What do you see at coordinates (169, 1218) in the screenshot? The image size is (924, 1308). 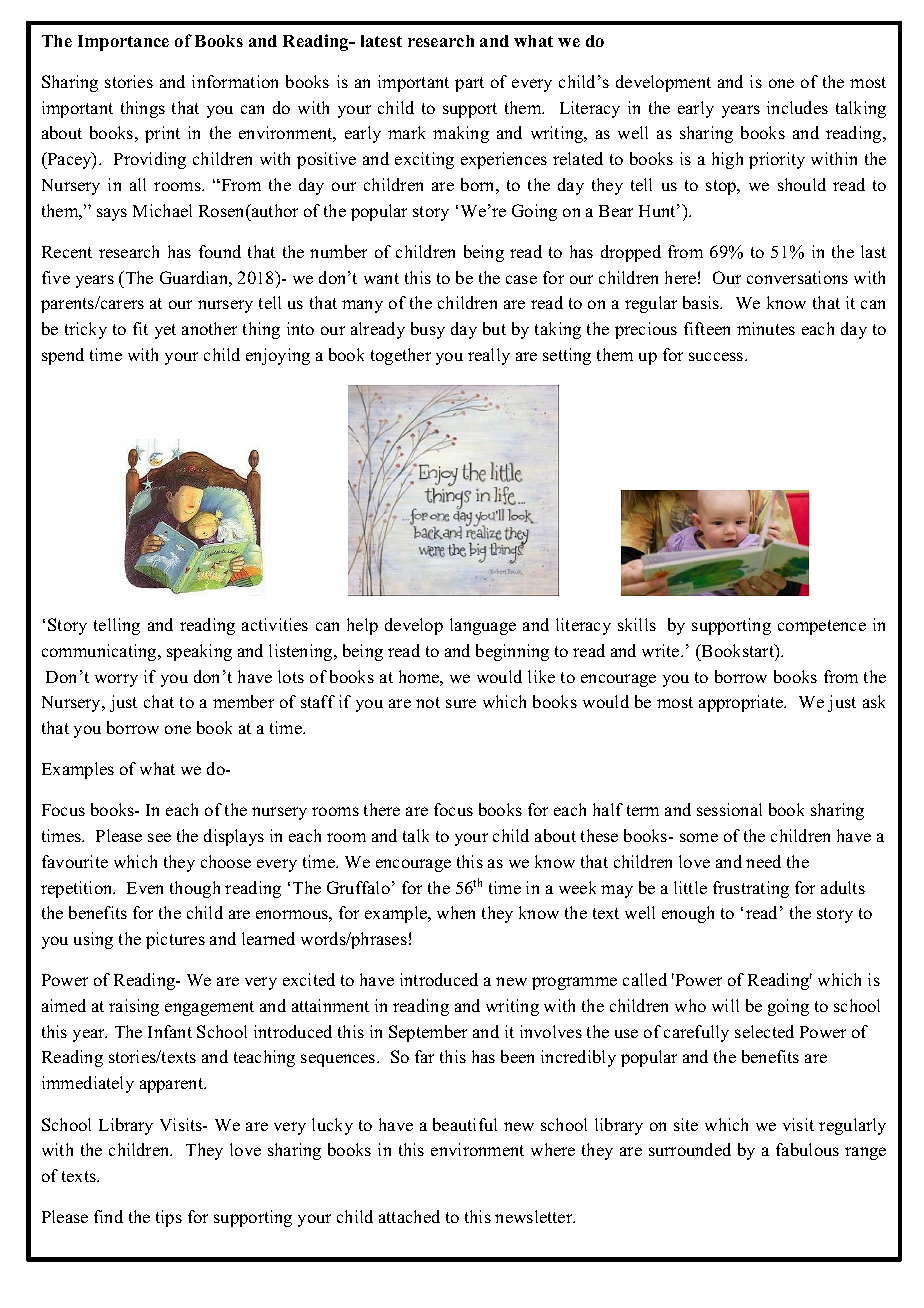 I see `tips` at bounding box center [169, 1218].
